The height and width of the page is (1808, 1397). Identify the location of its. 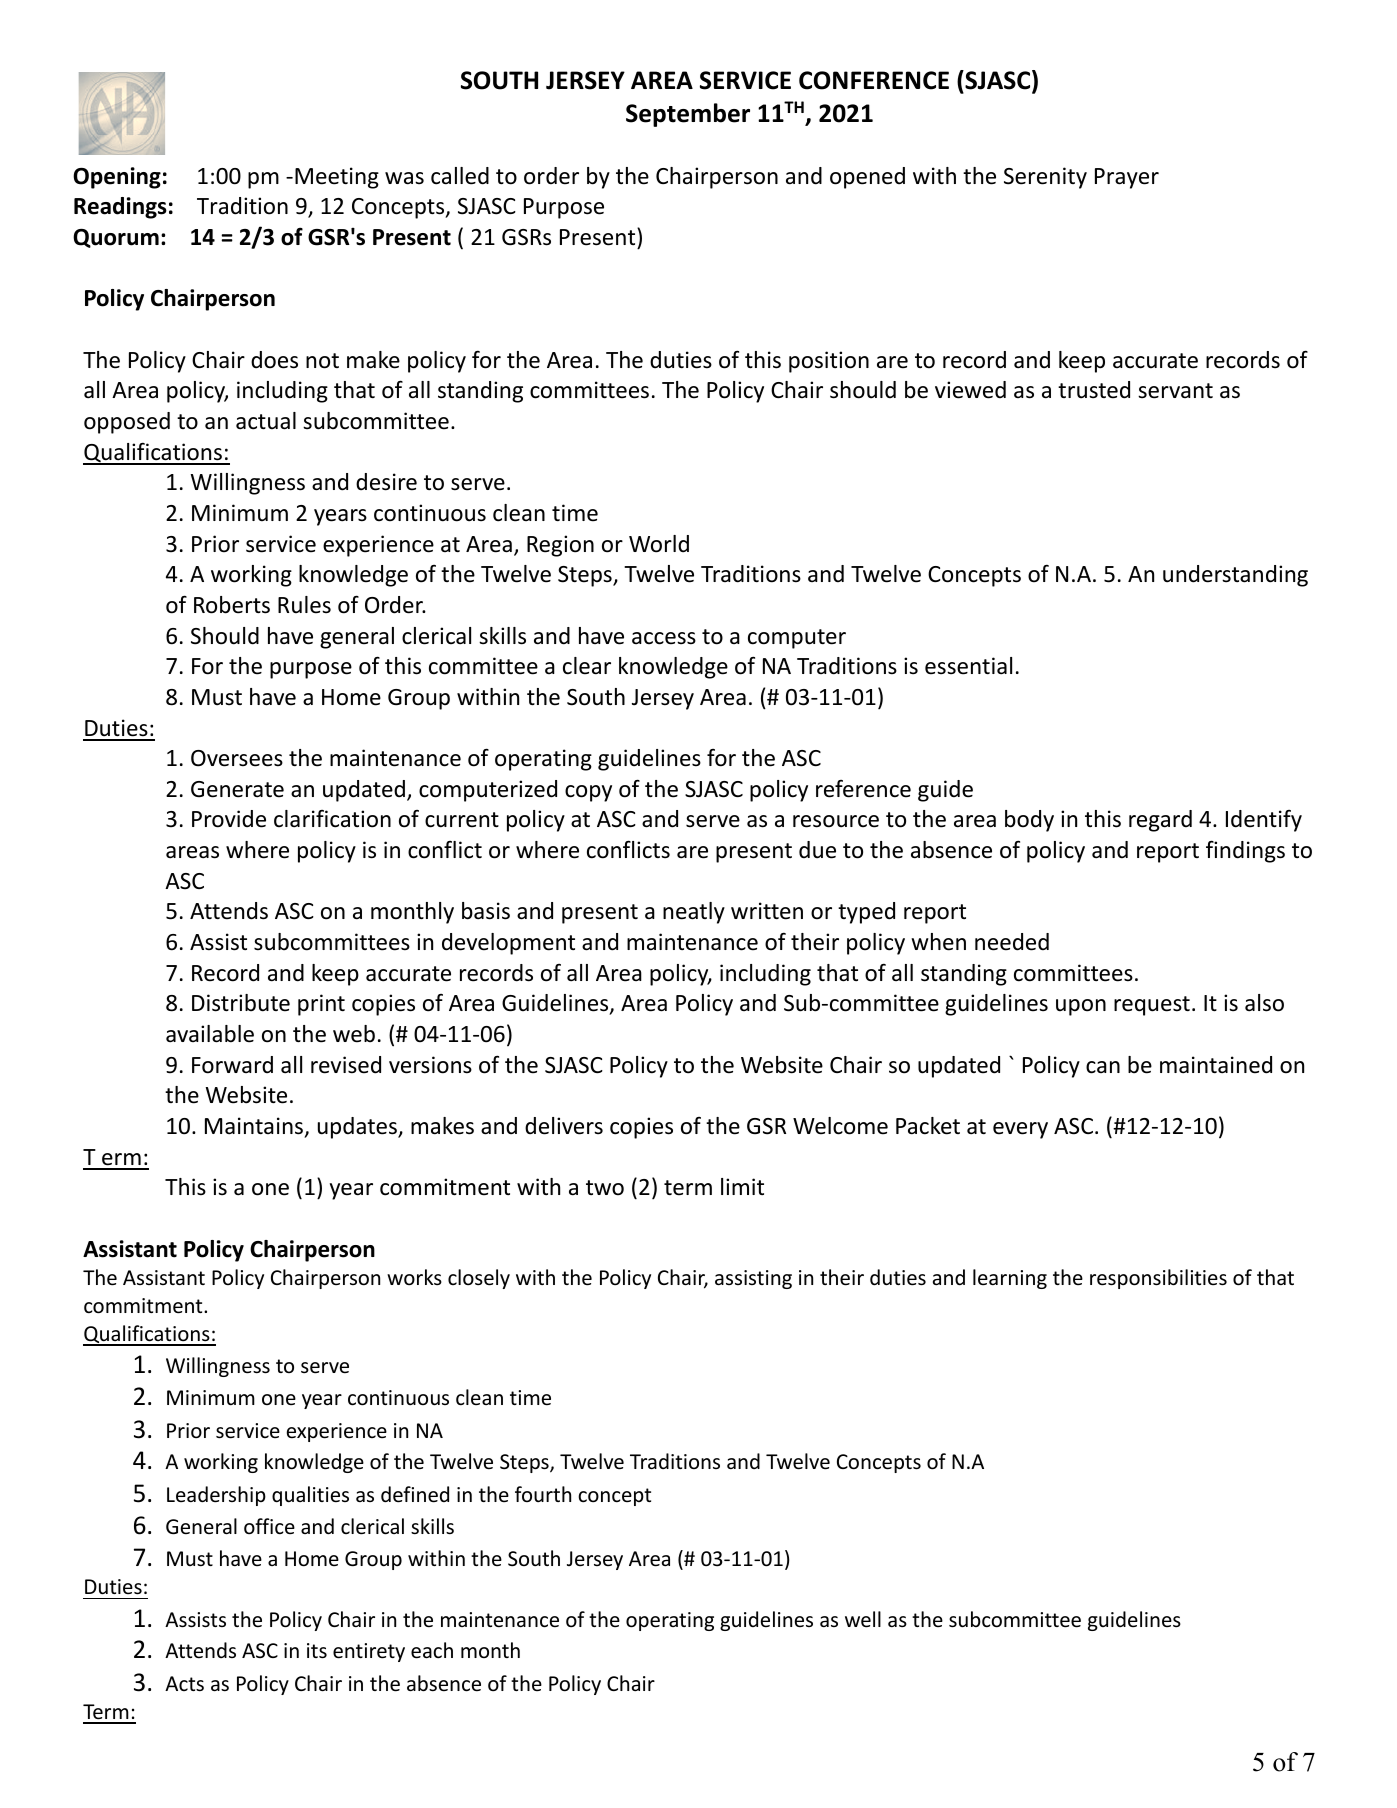
(317, 1651).
